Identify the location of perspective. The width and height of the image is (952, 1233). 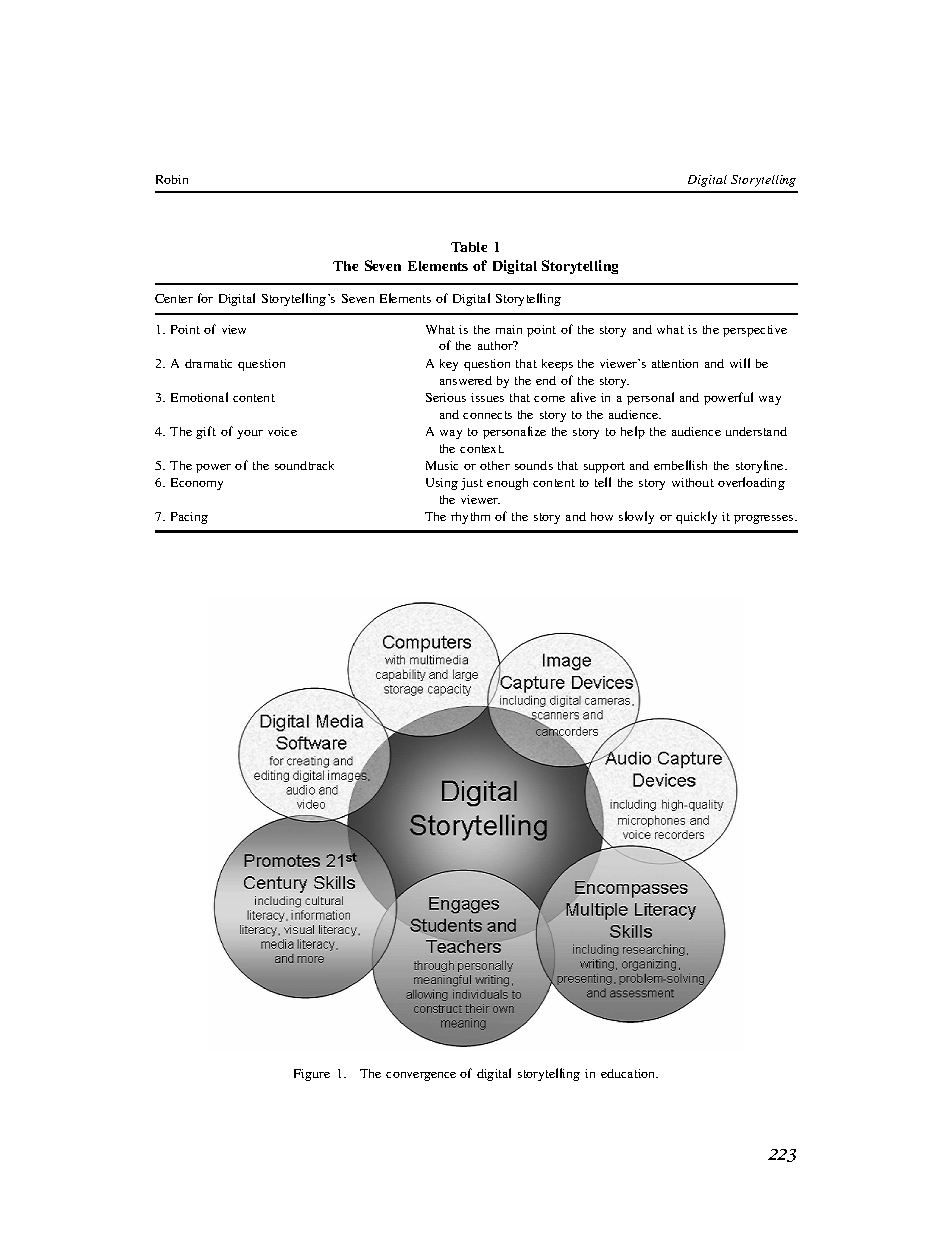
(755, 331).
